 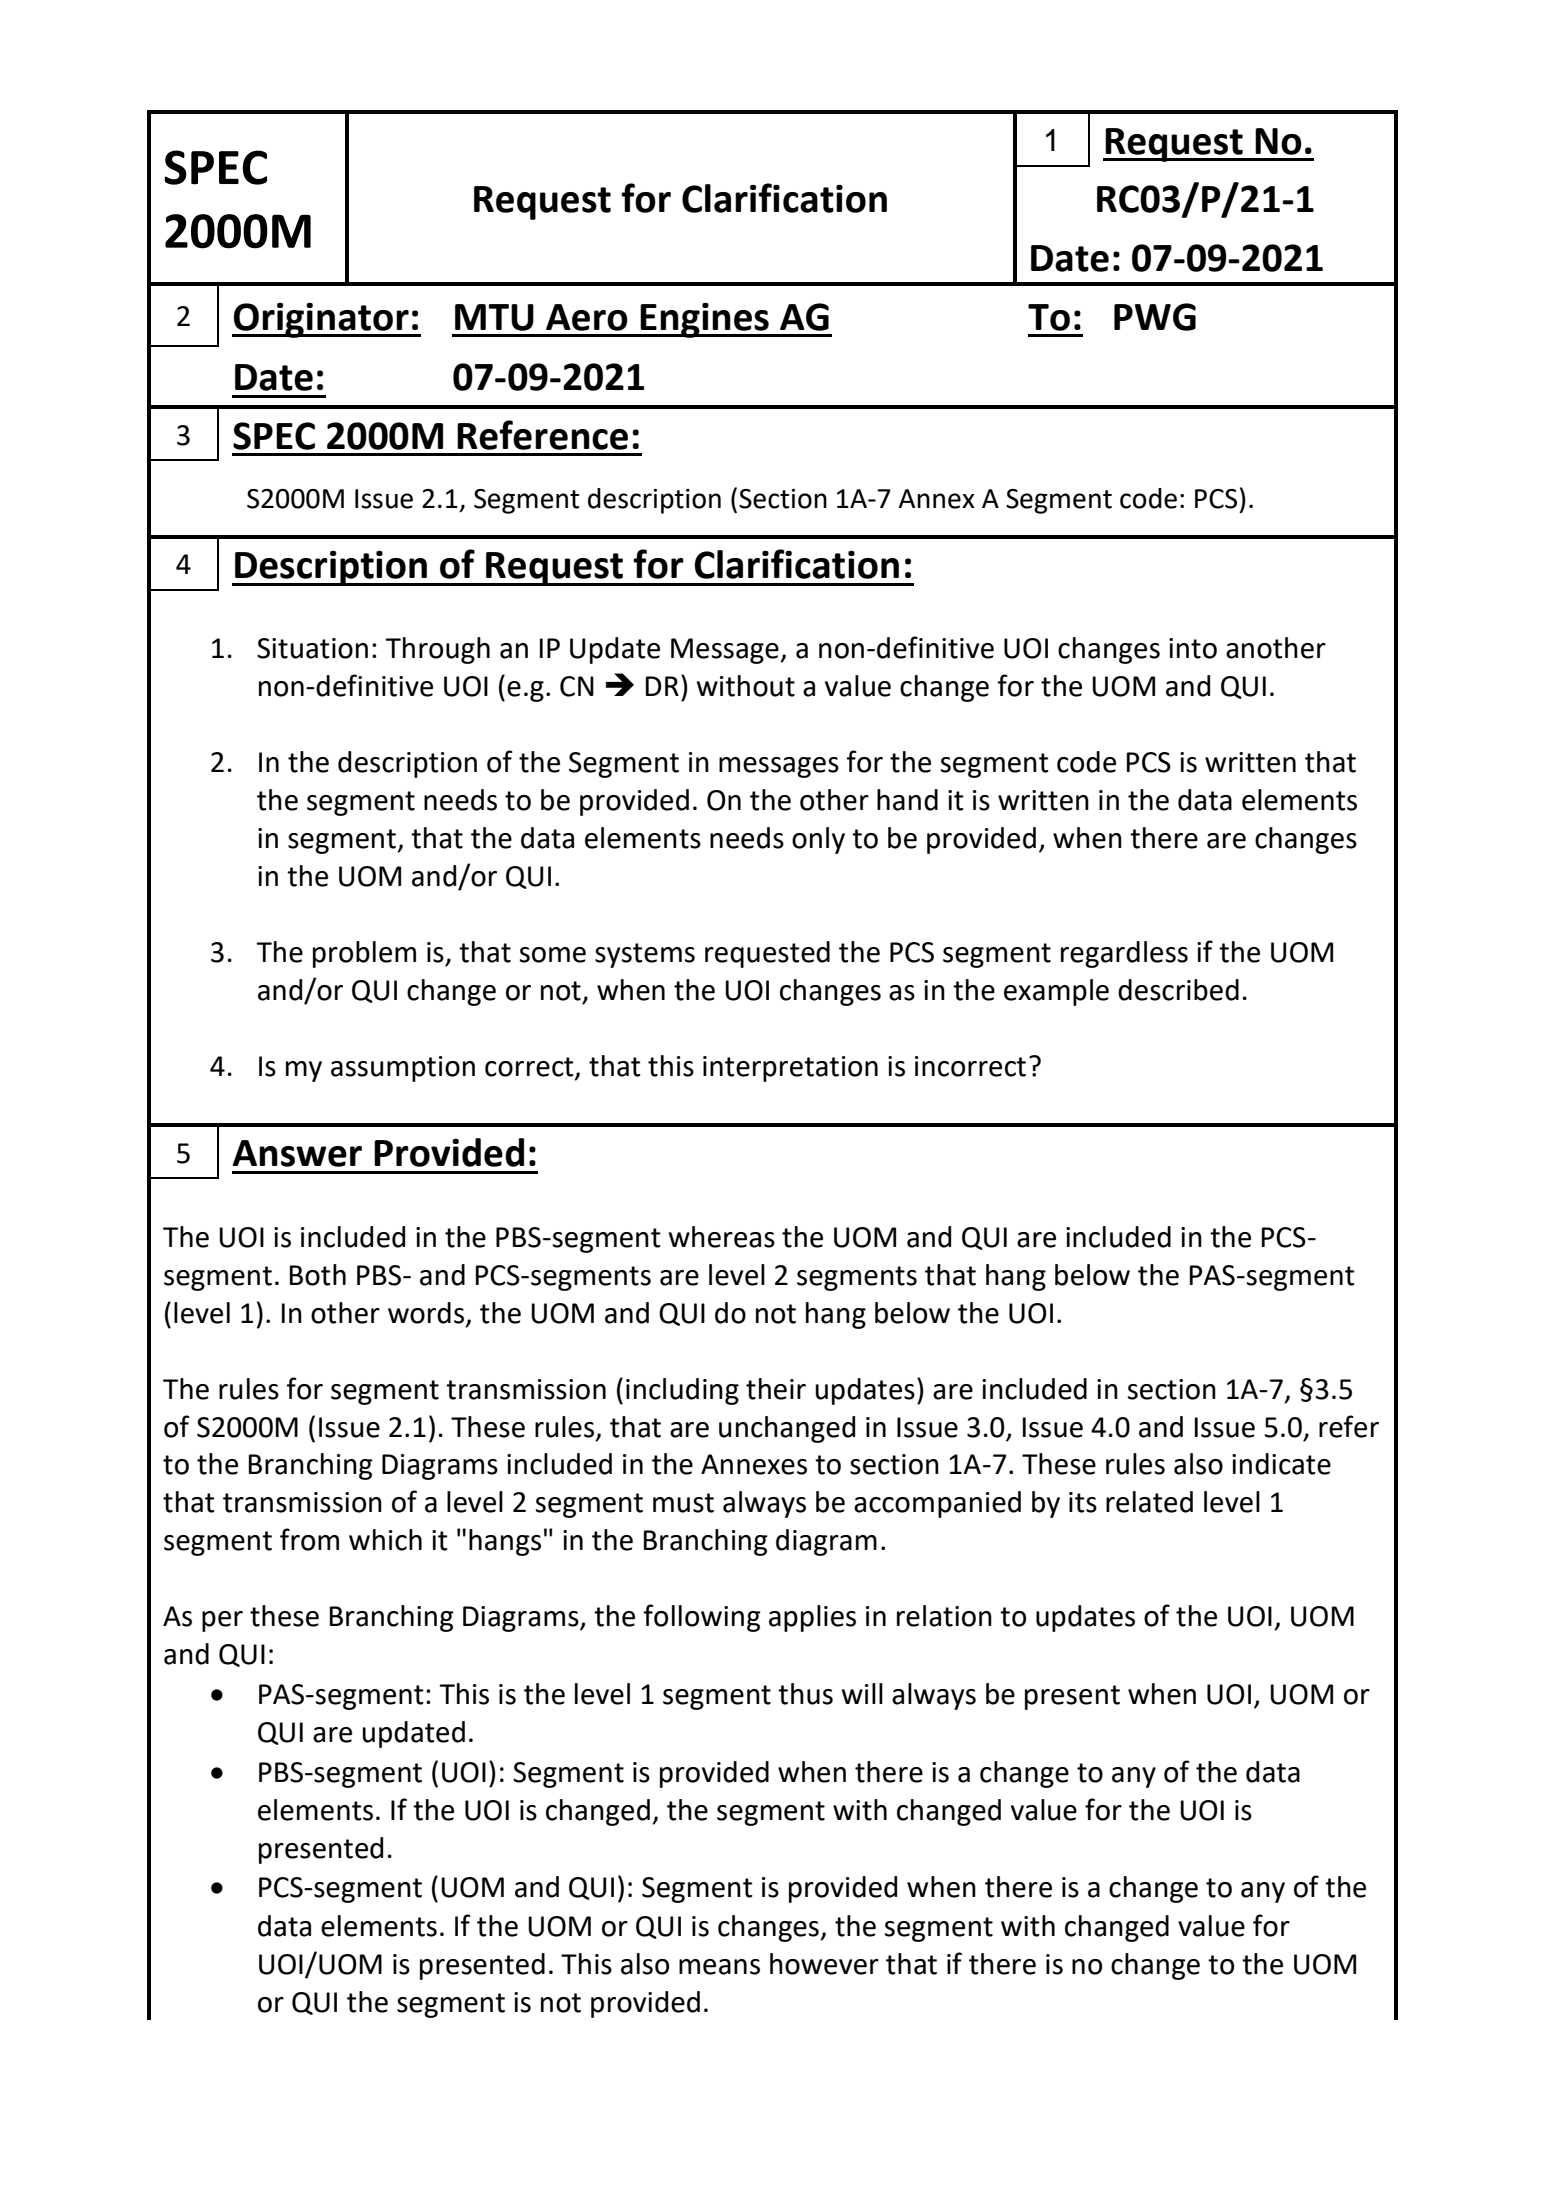 What do you see at coordinates (704, 320) in the image?
I see `Engines` at bounding box center [704, 320].
